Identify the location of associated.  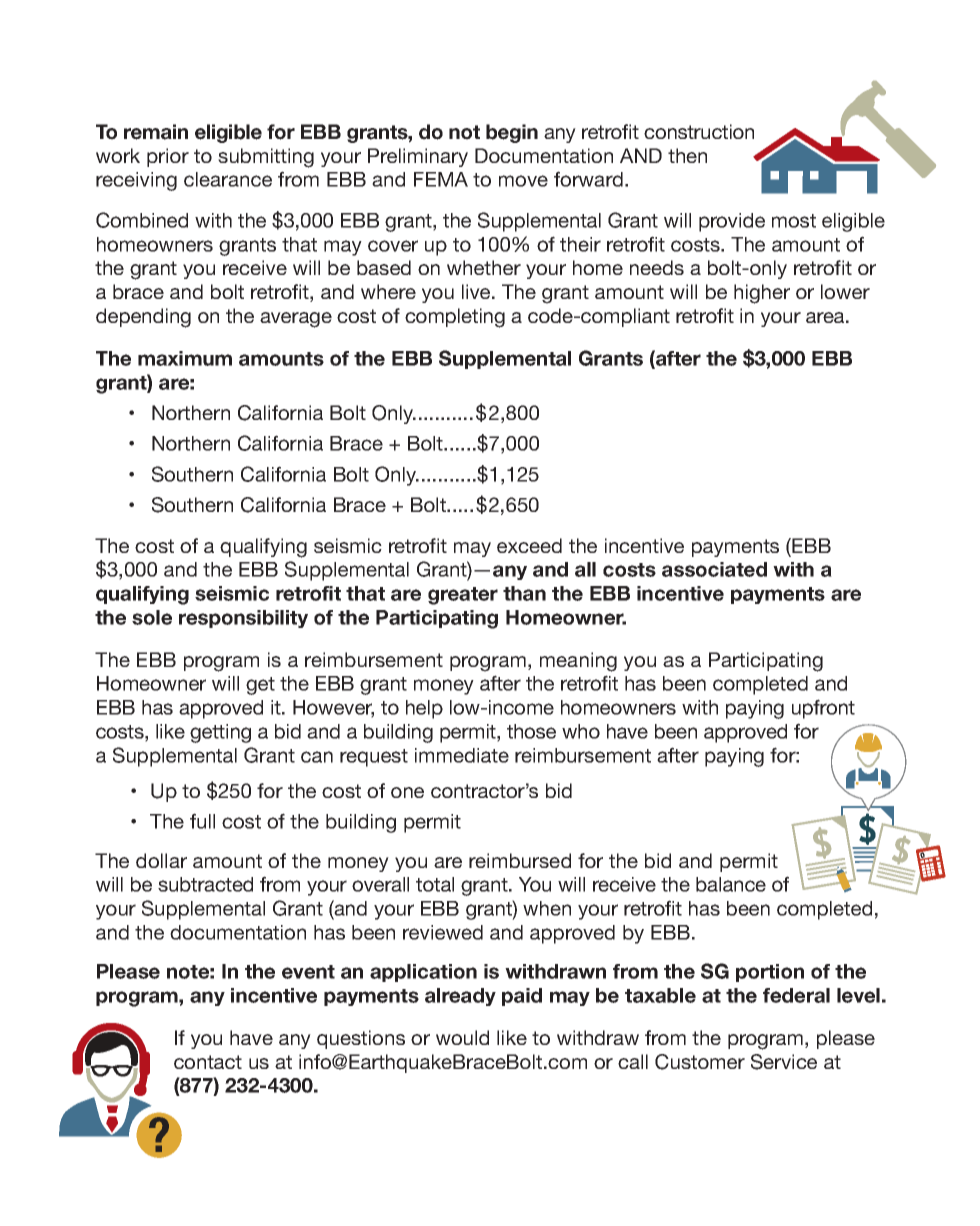
(714, 569).
